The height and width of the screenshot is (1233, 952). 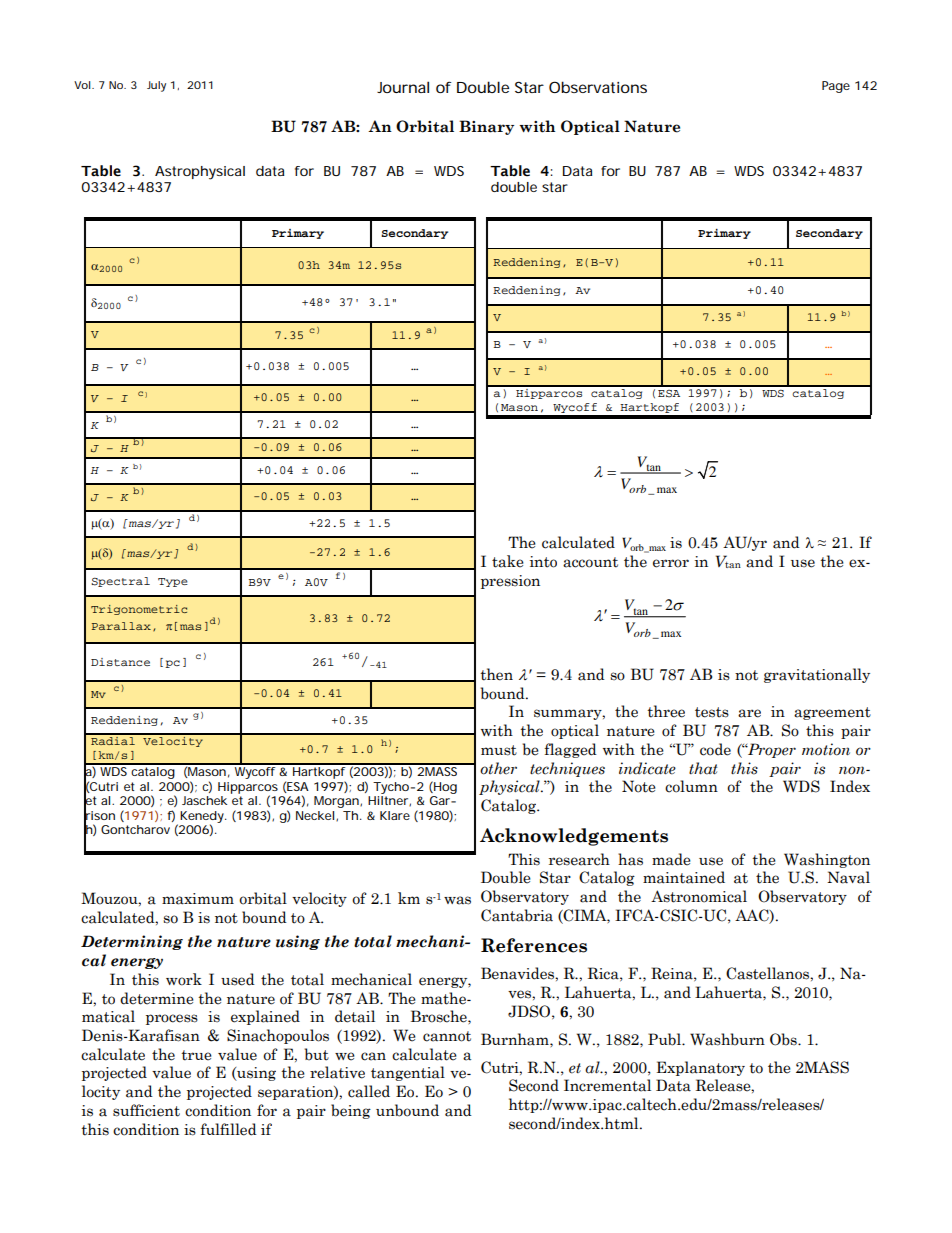 I want to click on Trigonometric, so click(x=139, y=610).
